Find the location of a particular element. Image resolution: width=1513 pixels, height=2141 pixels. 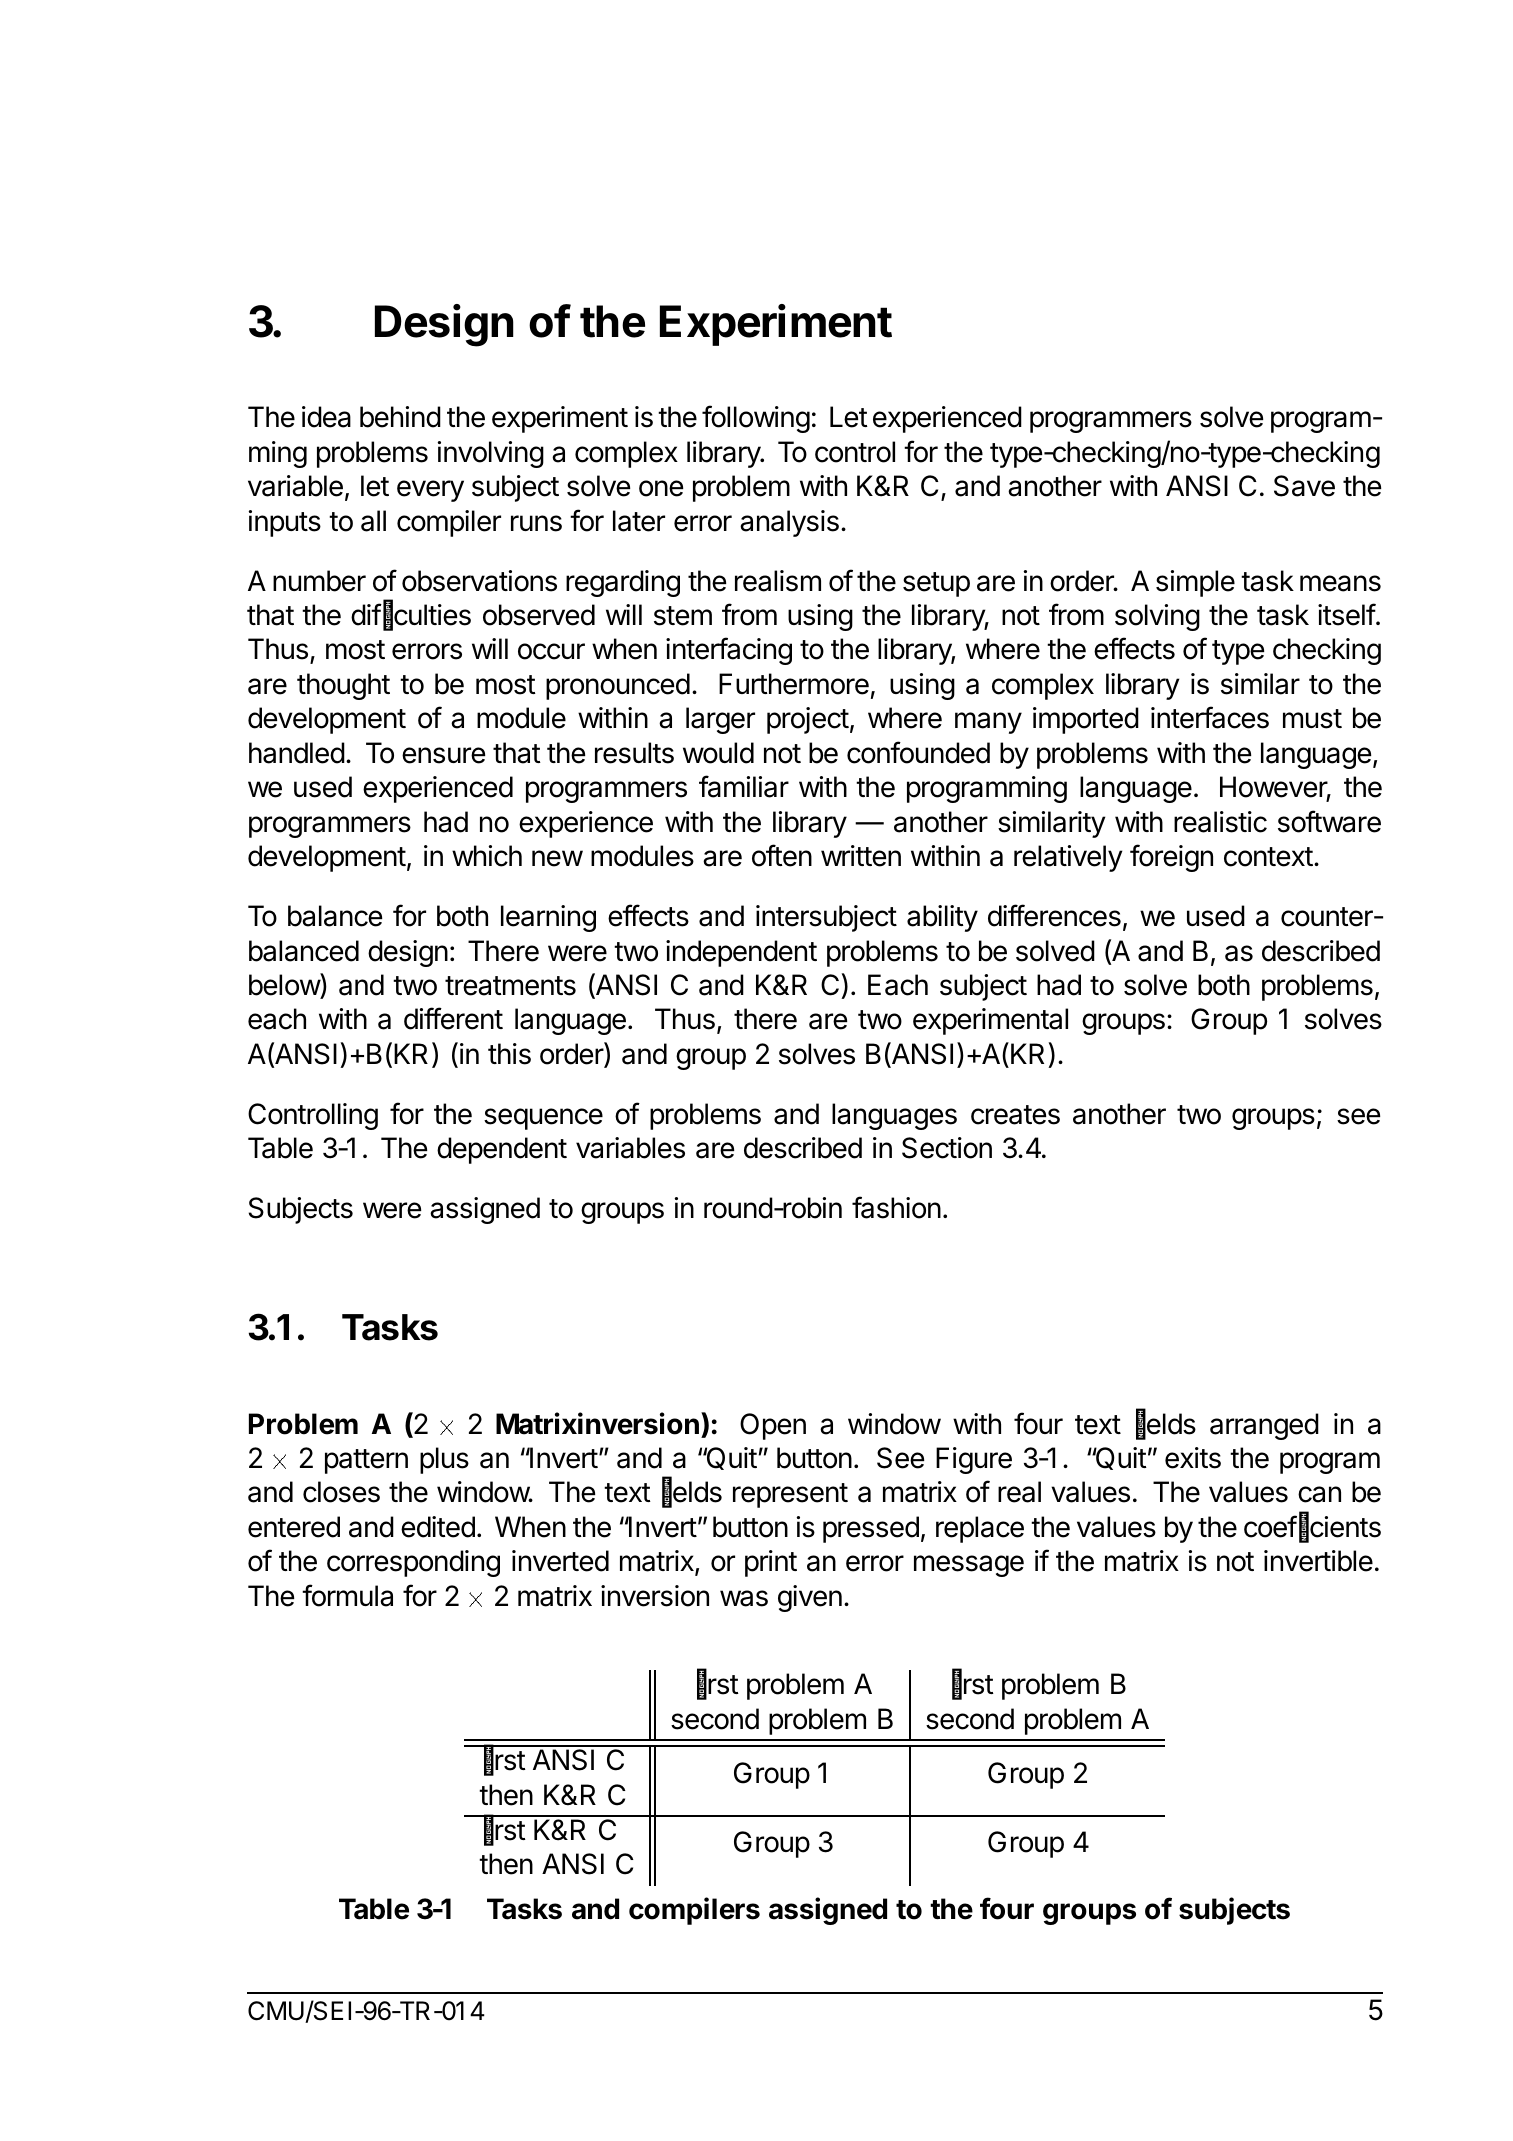

ensure is located at coordinates (443, 755).
